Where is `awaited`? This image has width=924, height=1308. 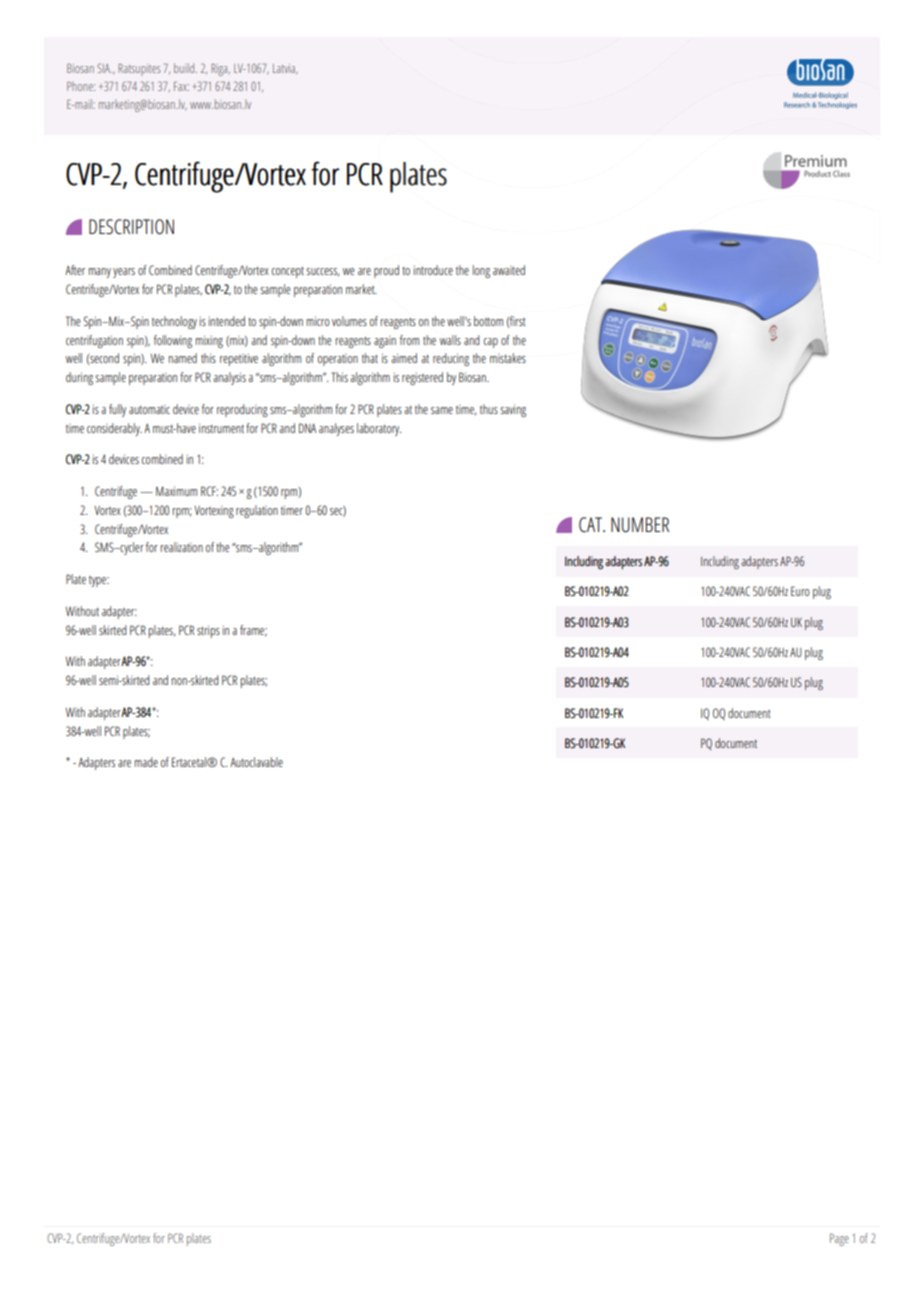 awaited is located at coordinates (509, 270).
